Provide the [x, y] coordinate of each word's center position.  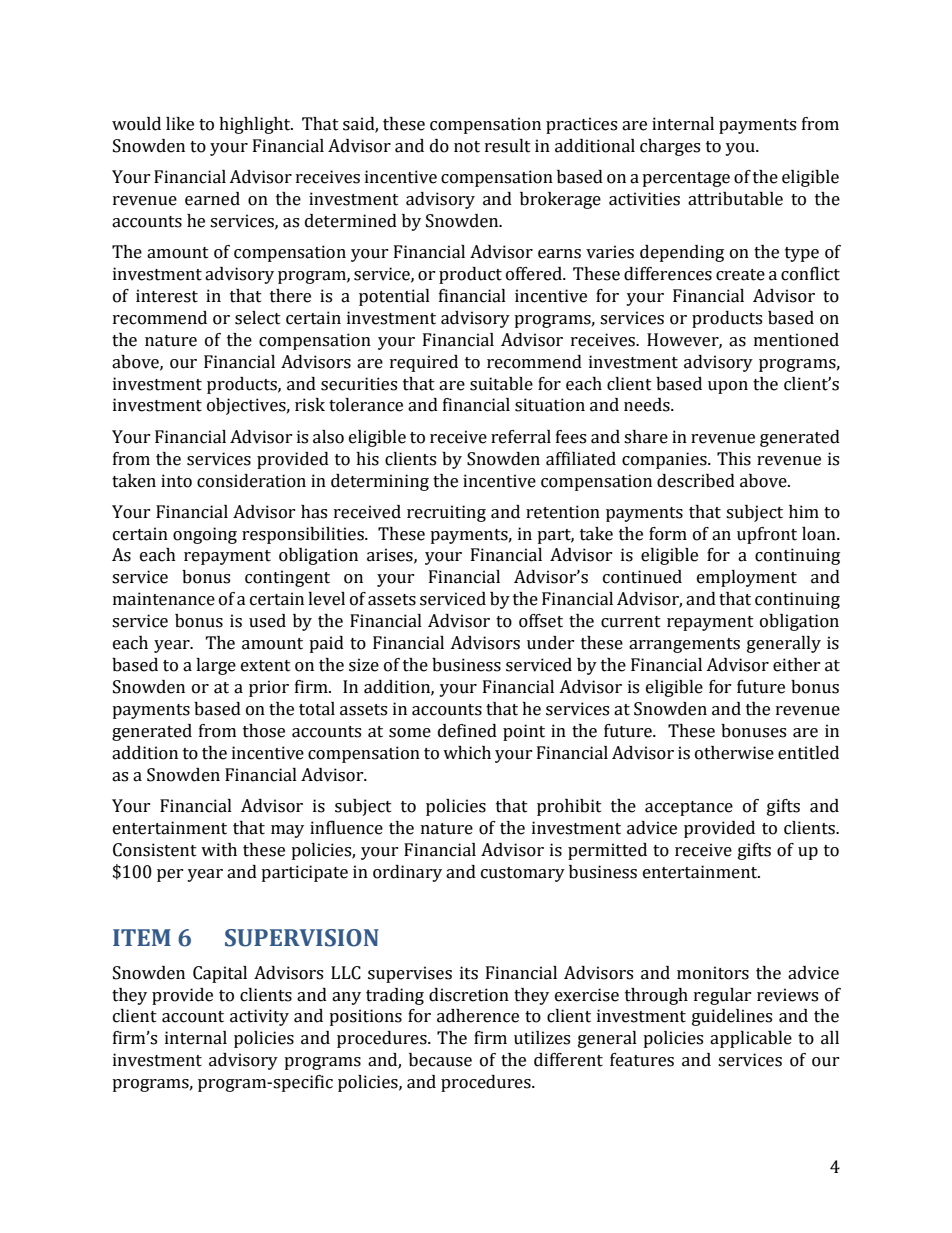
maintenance [164, 599]
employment [747, 578]
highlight [256, 125]
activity [259, 1017]
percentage [686, 179]
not [467, 147]
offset [541, 621]
